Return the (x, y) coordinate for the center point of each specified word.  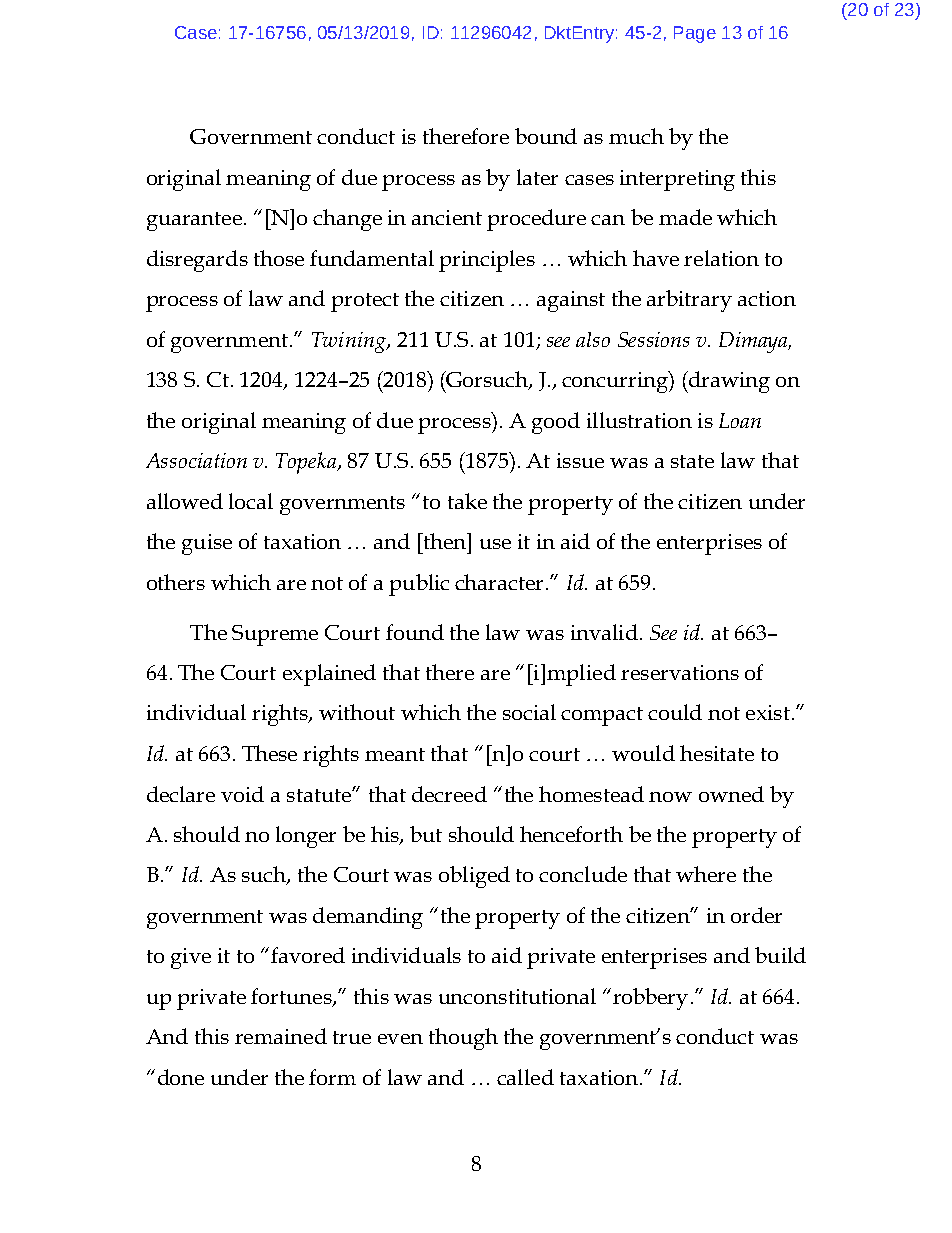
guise (207, 544)
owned (731, 794)
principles (487, 261)
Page (695, 34)
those (279, 258)
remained (281, 1036)
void (242, 794)
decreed (449, 794)
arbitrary (689, 301)
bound (546, 136)
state (692, 461)
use (495, 544)
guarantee (194, 221)
